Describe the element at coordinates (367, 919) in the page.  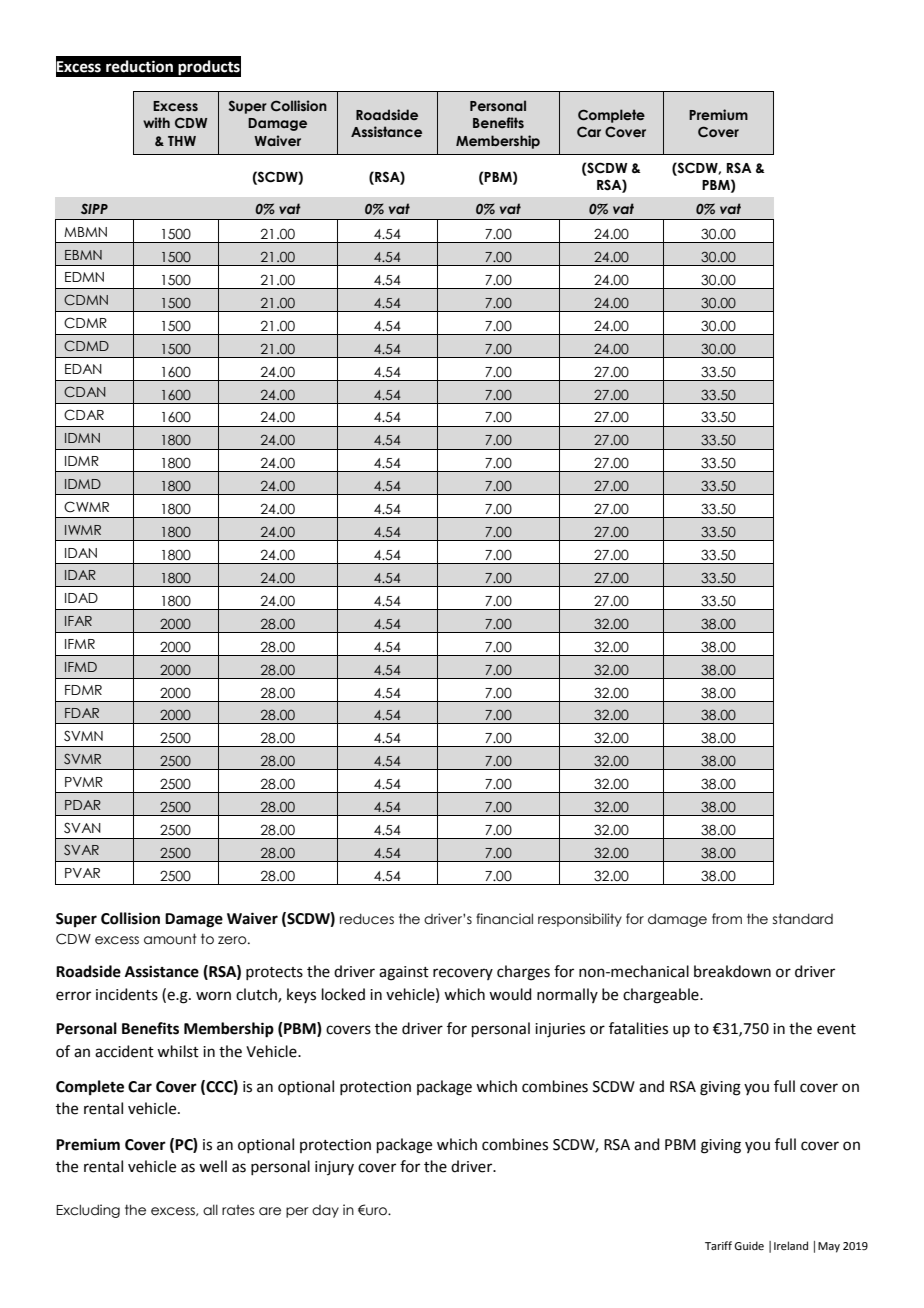
I see `reduces` at that location.
